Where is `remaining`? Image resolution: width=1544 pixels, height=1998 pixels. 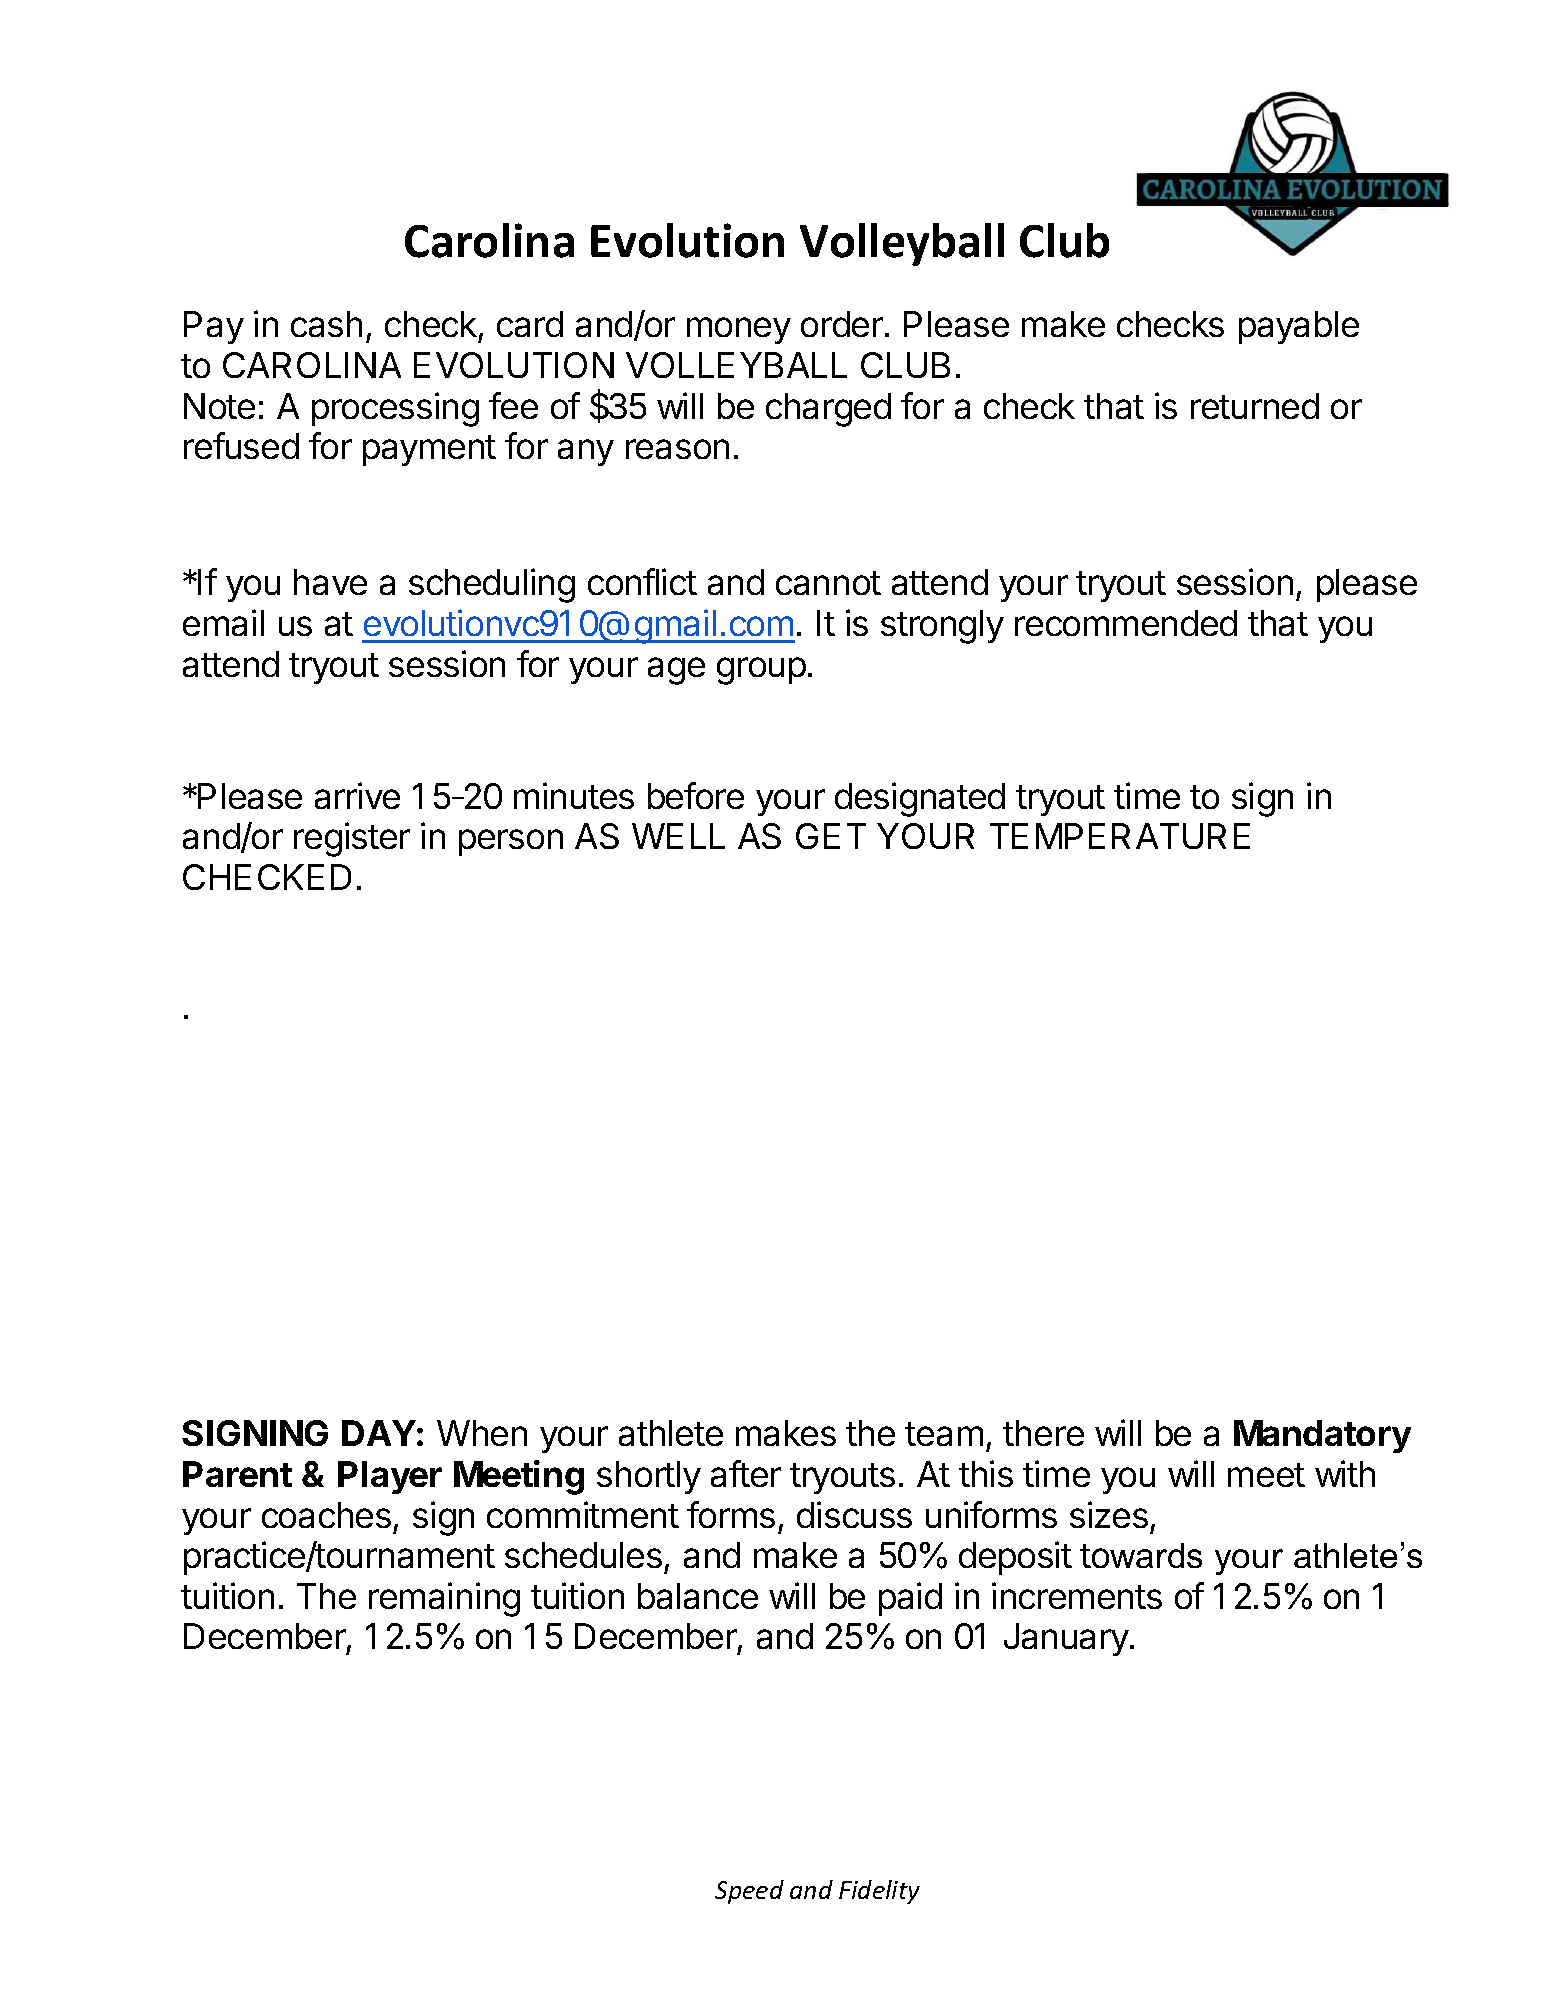
remaining is located at coordinates (444, 1599).
